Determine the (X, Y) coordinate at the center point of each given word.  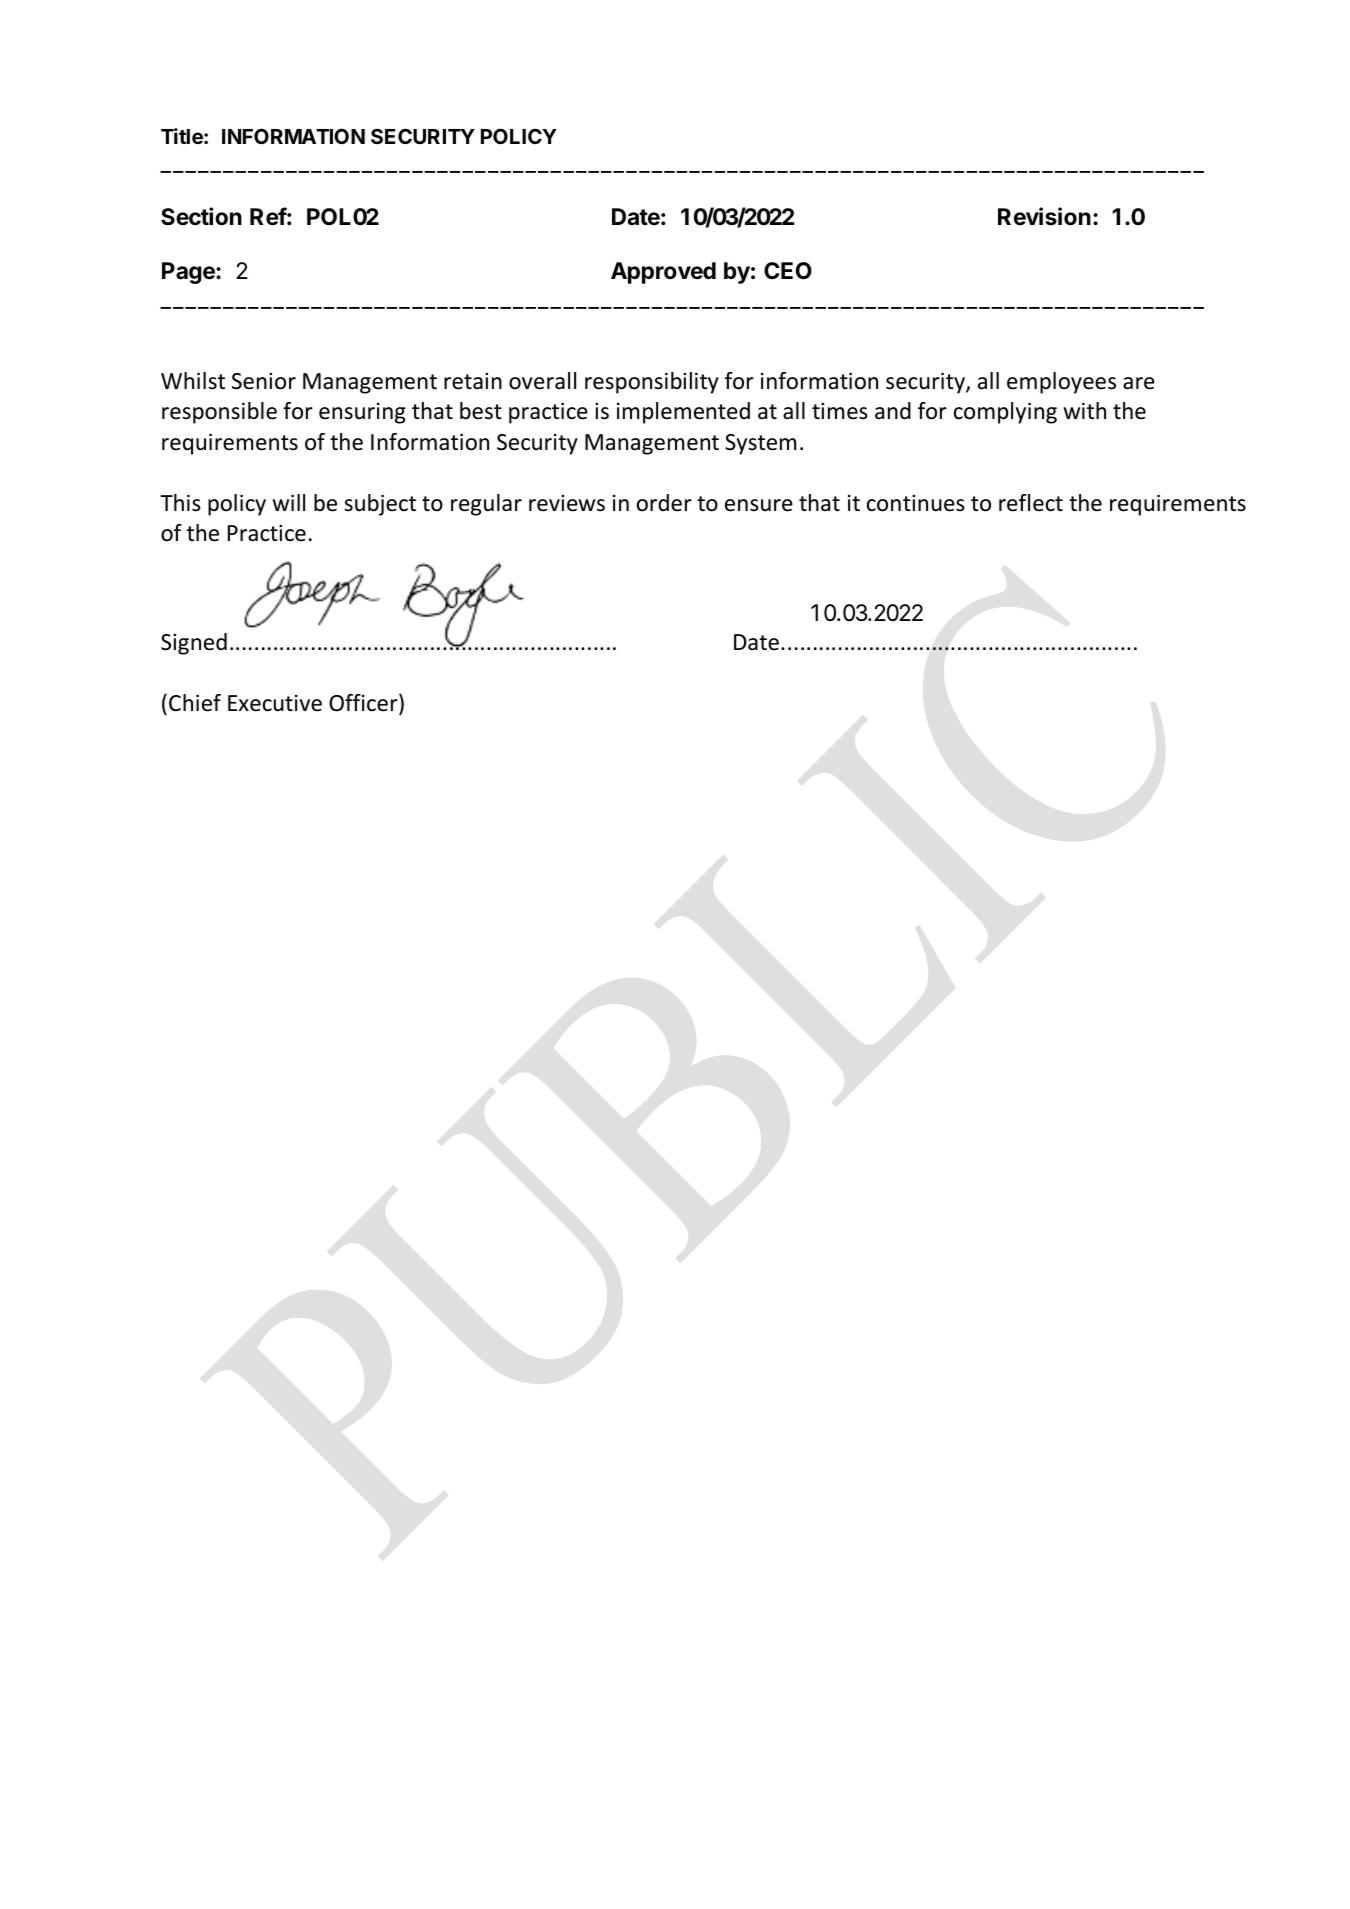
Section (201, 216)
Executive (275, 703)
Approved (663, 273)
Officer (364, 703)
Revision (1044, 216)
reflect (1031, 503)
